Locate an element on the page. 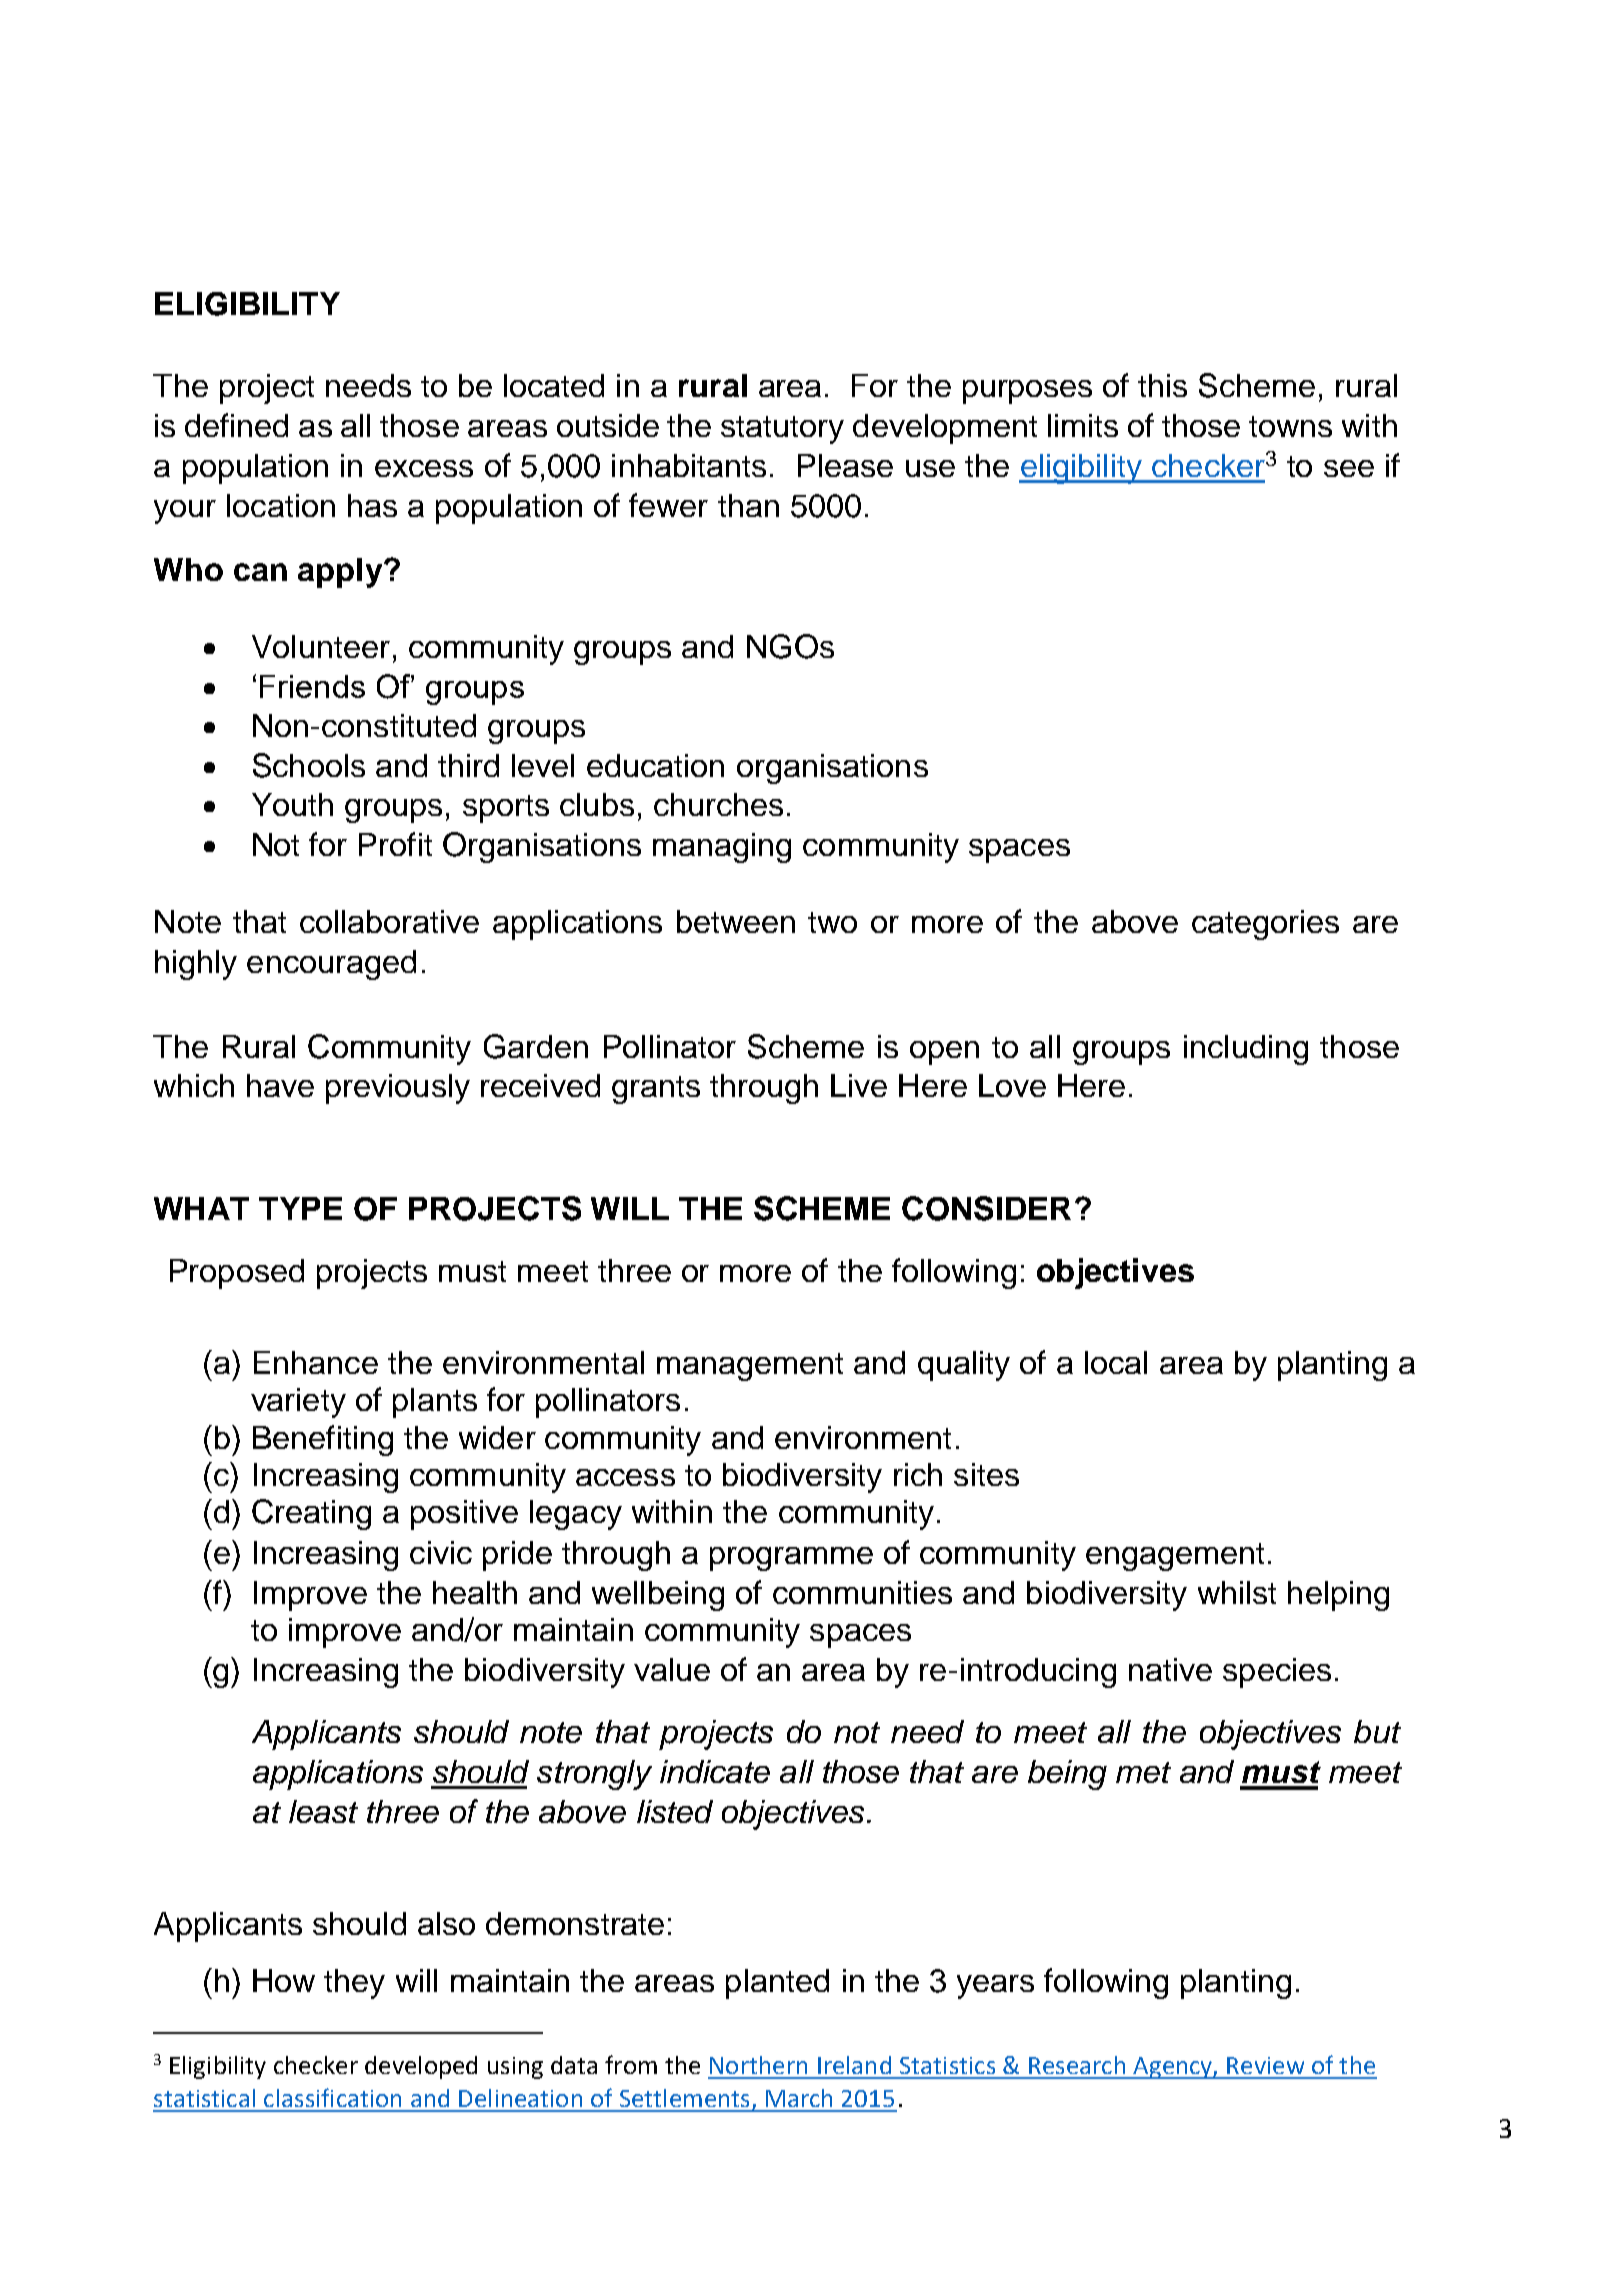 Image resolution: width=1610 pixels, height=2276 pixels. years is located at coordinates (995, 1987).
